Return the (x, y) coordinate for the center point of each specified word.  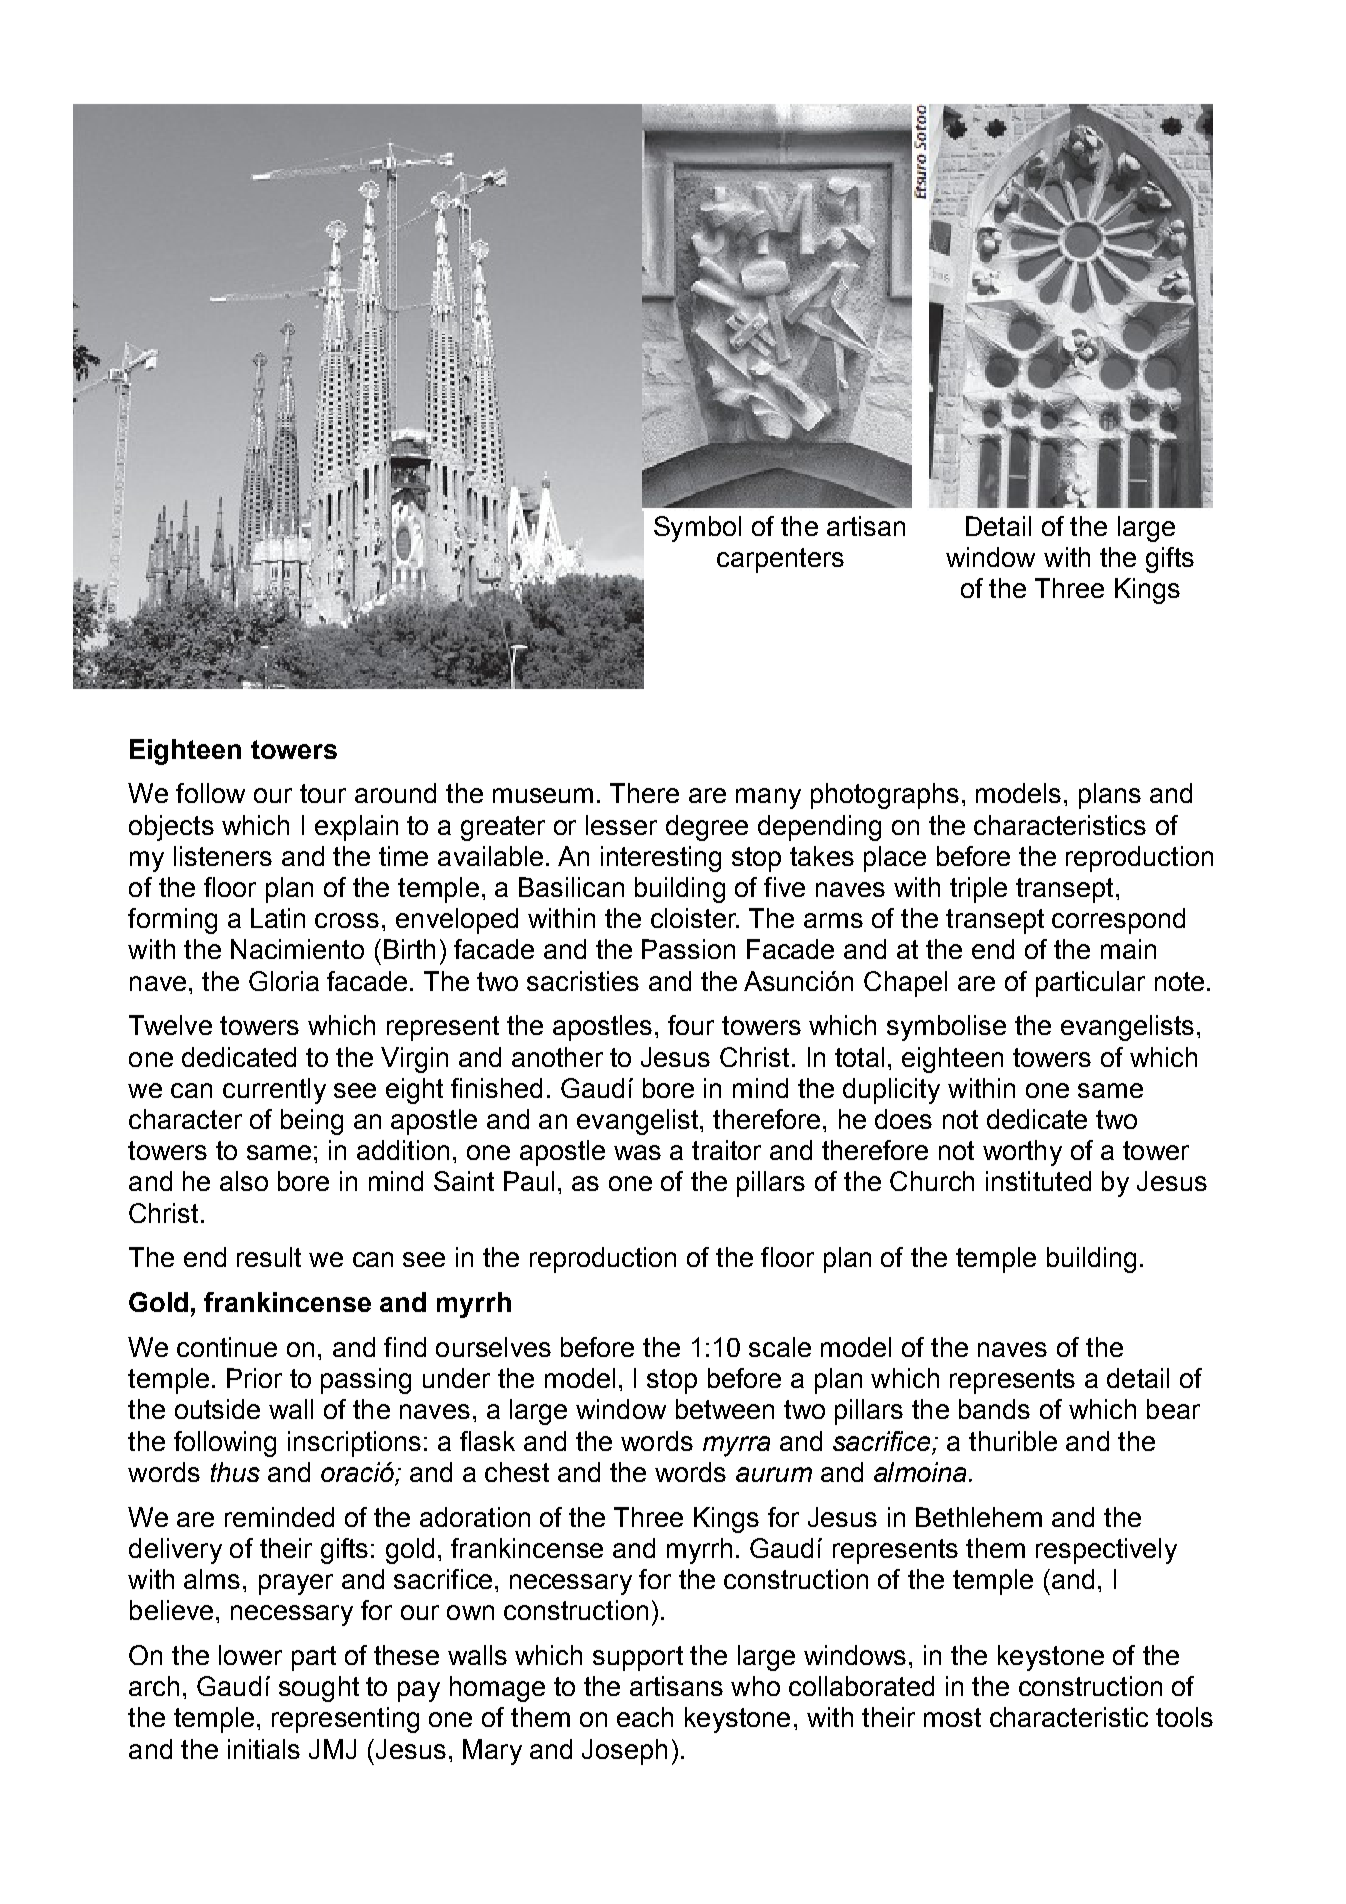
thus (235, 1472)
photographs (885, 796)
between (725, 1409)
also (244, 1181)
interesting (661, 859)
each (645, 1717)
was (637, 1152)
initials (264, 1749)
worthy (1022, 1153)
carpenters (780, 560)
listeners (223, 856)
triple (978, 890)
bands (994, 1409)
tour (323, 793)
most (952, 1717)
